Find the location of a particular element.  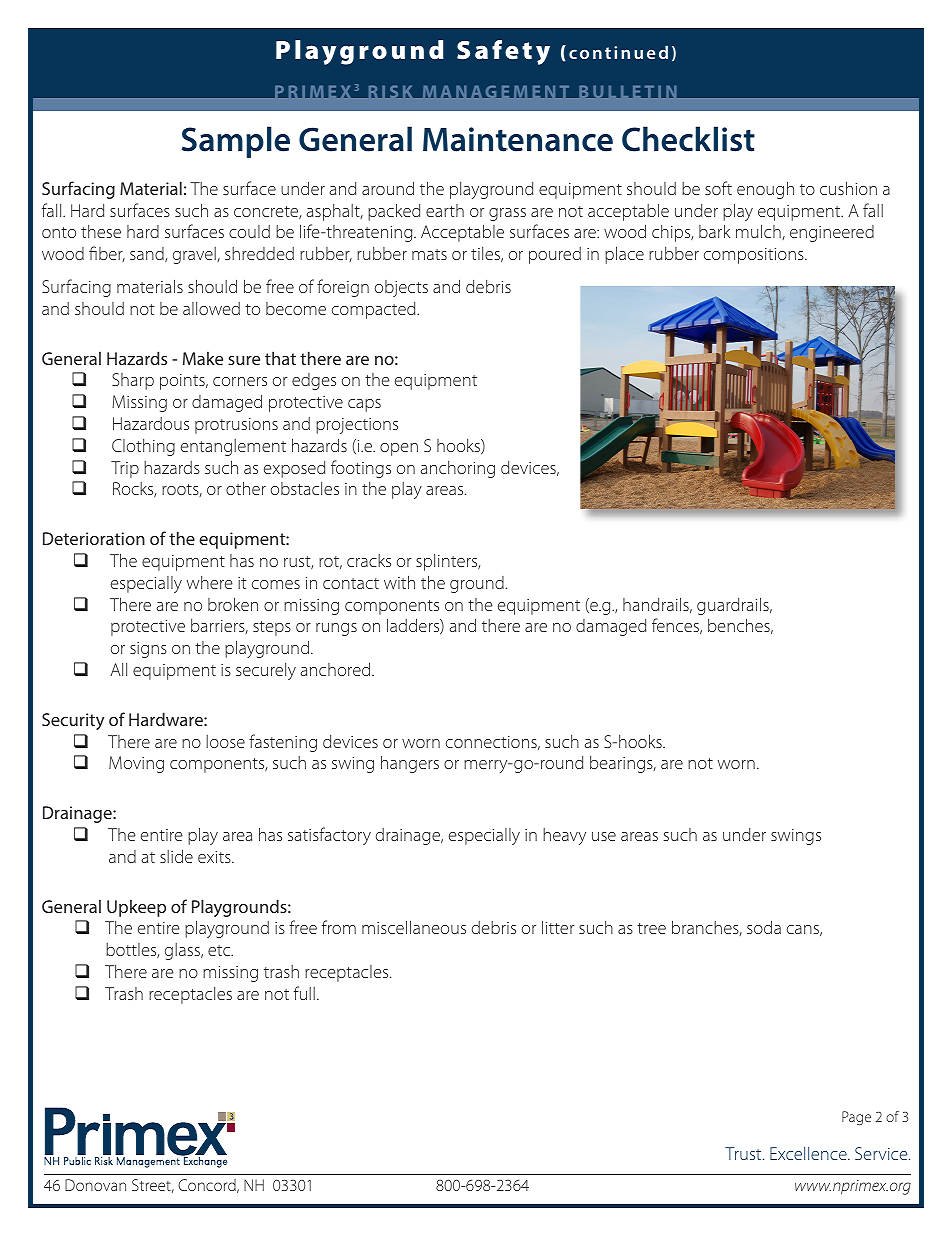

use is located at coordinates (604, 836).
